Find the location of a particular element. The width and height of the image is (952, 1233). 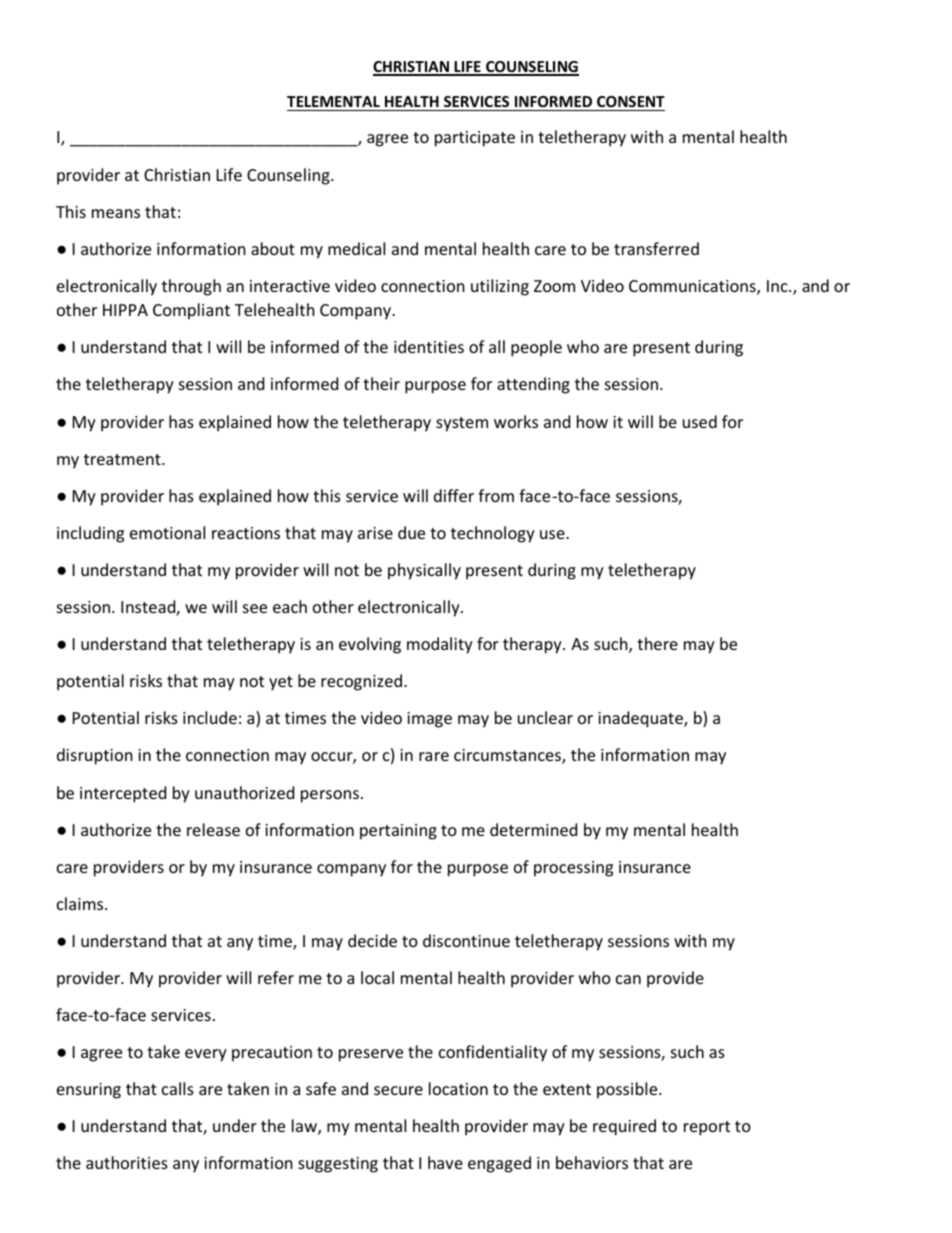

authorities is located at coordinates (127, 1162).
